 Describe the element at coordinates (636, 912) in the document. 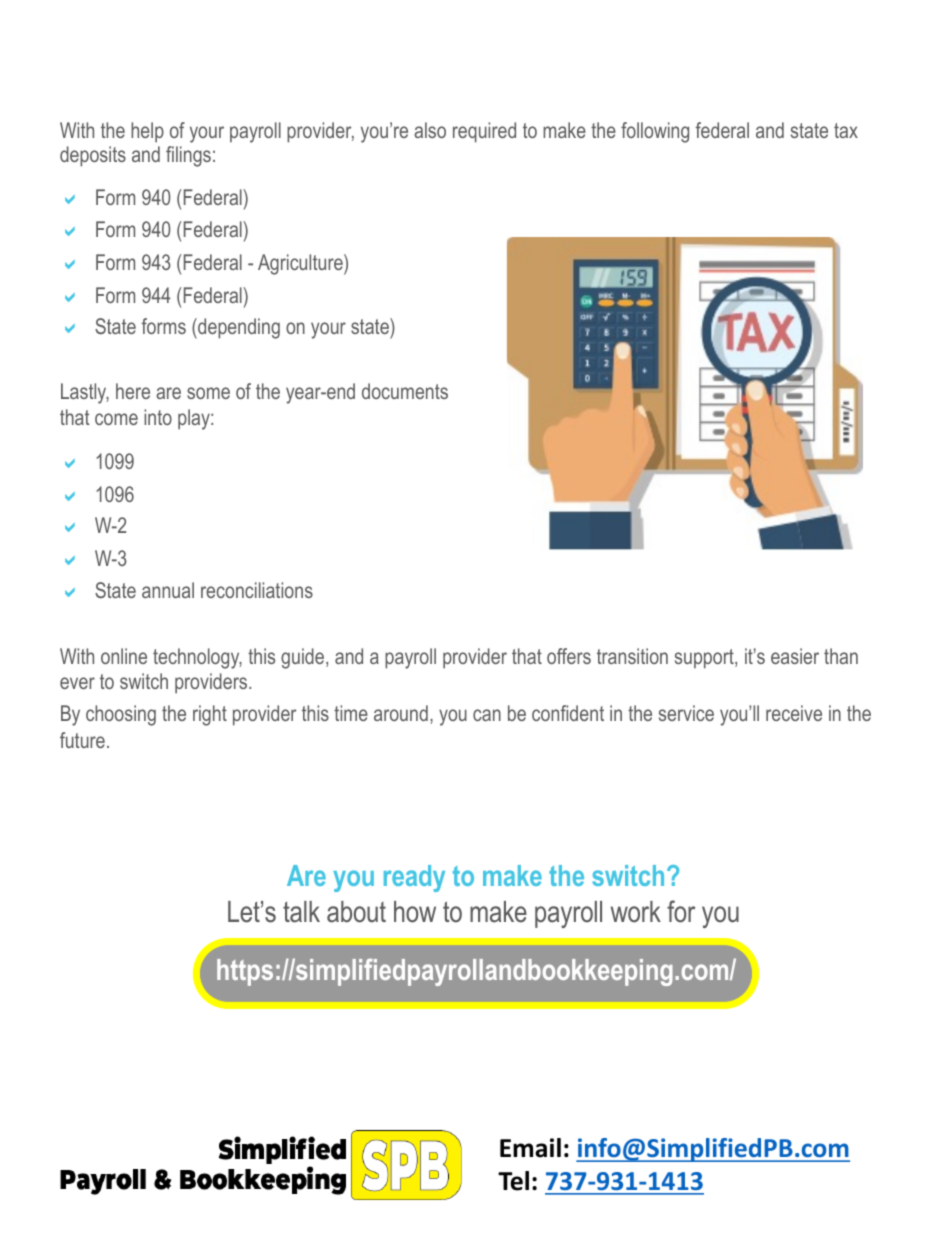

I see `work` at that location.
